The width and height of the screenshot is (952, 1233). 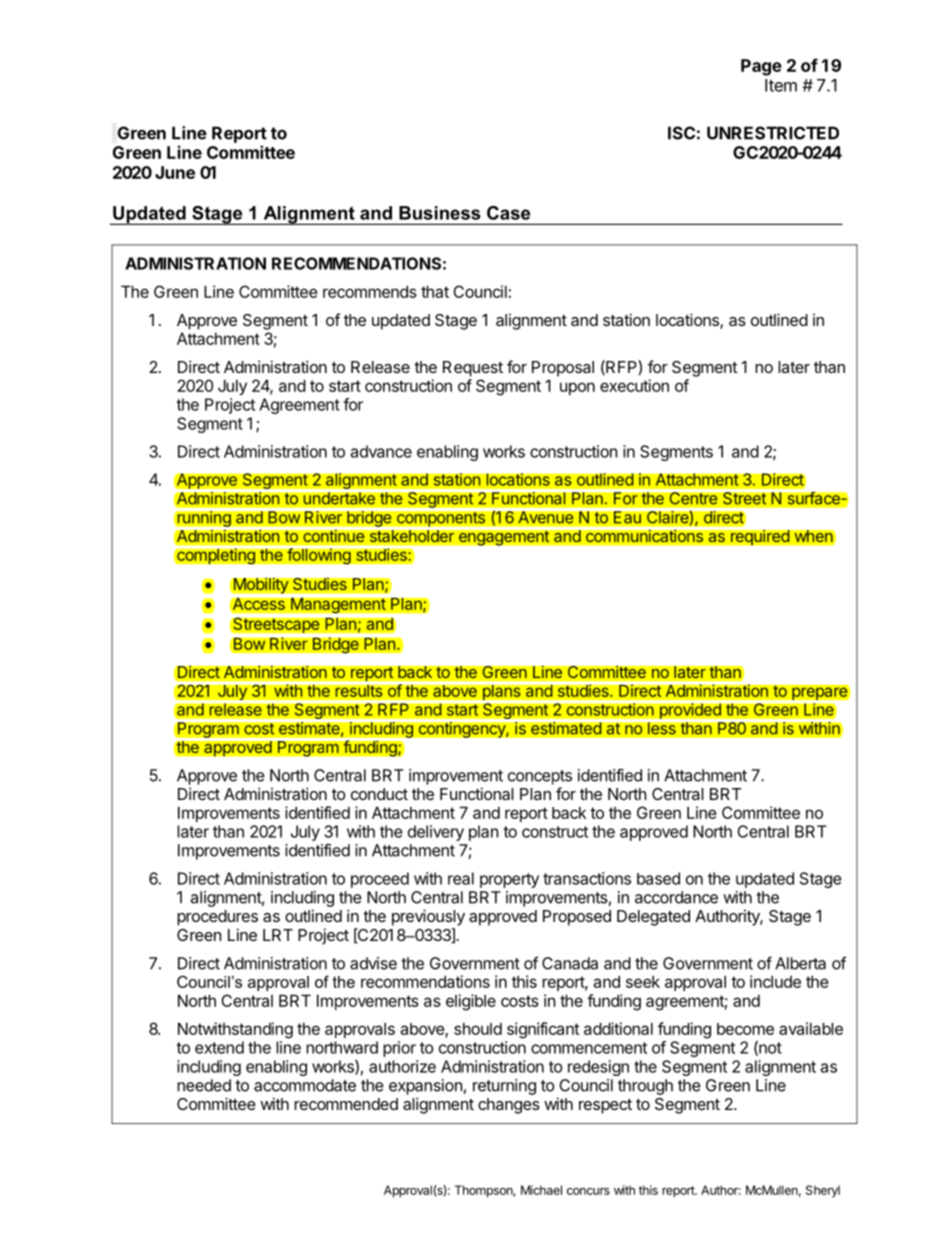 What do you see at coordinates (204, 1085) in the screenshot?
I see `needed` at bounding box center [204, 1085].
